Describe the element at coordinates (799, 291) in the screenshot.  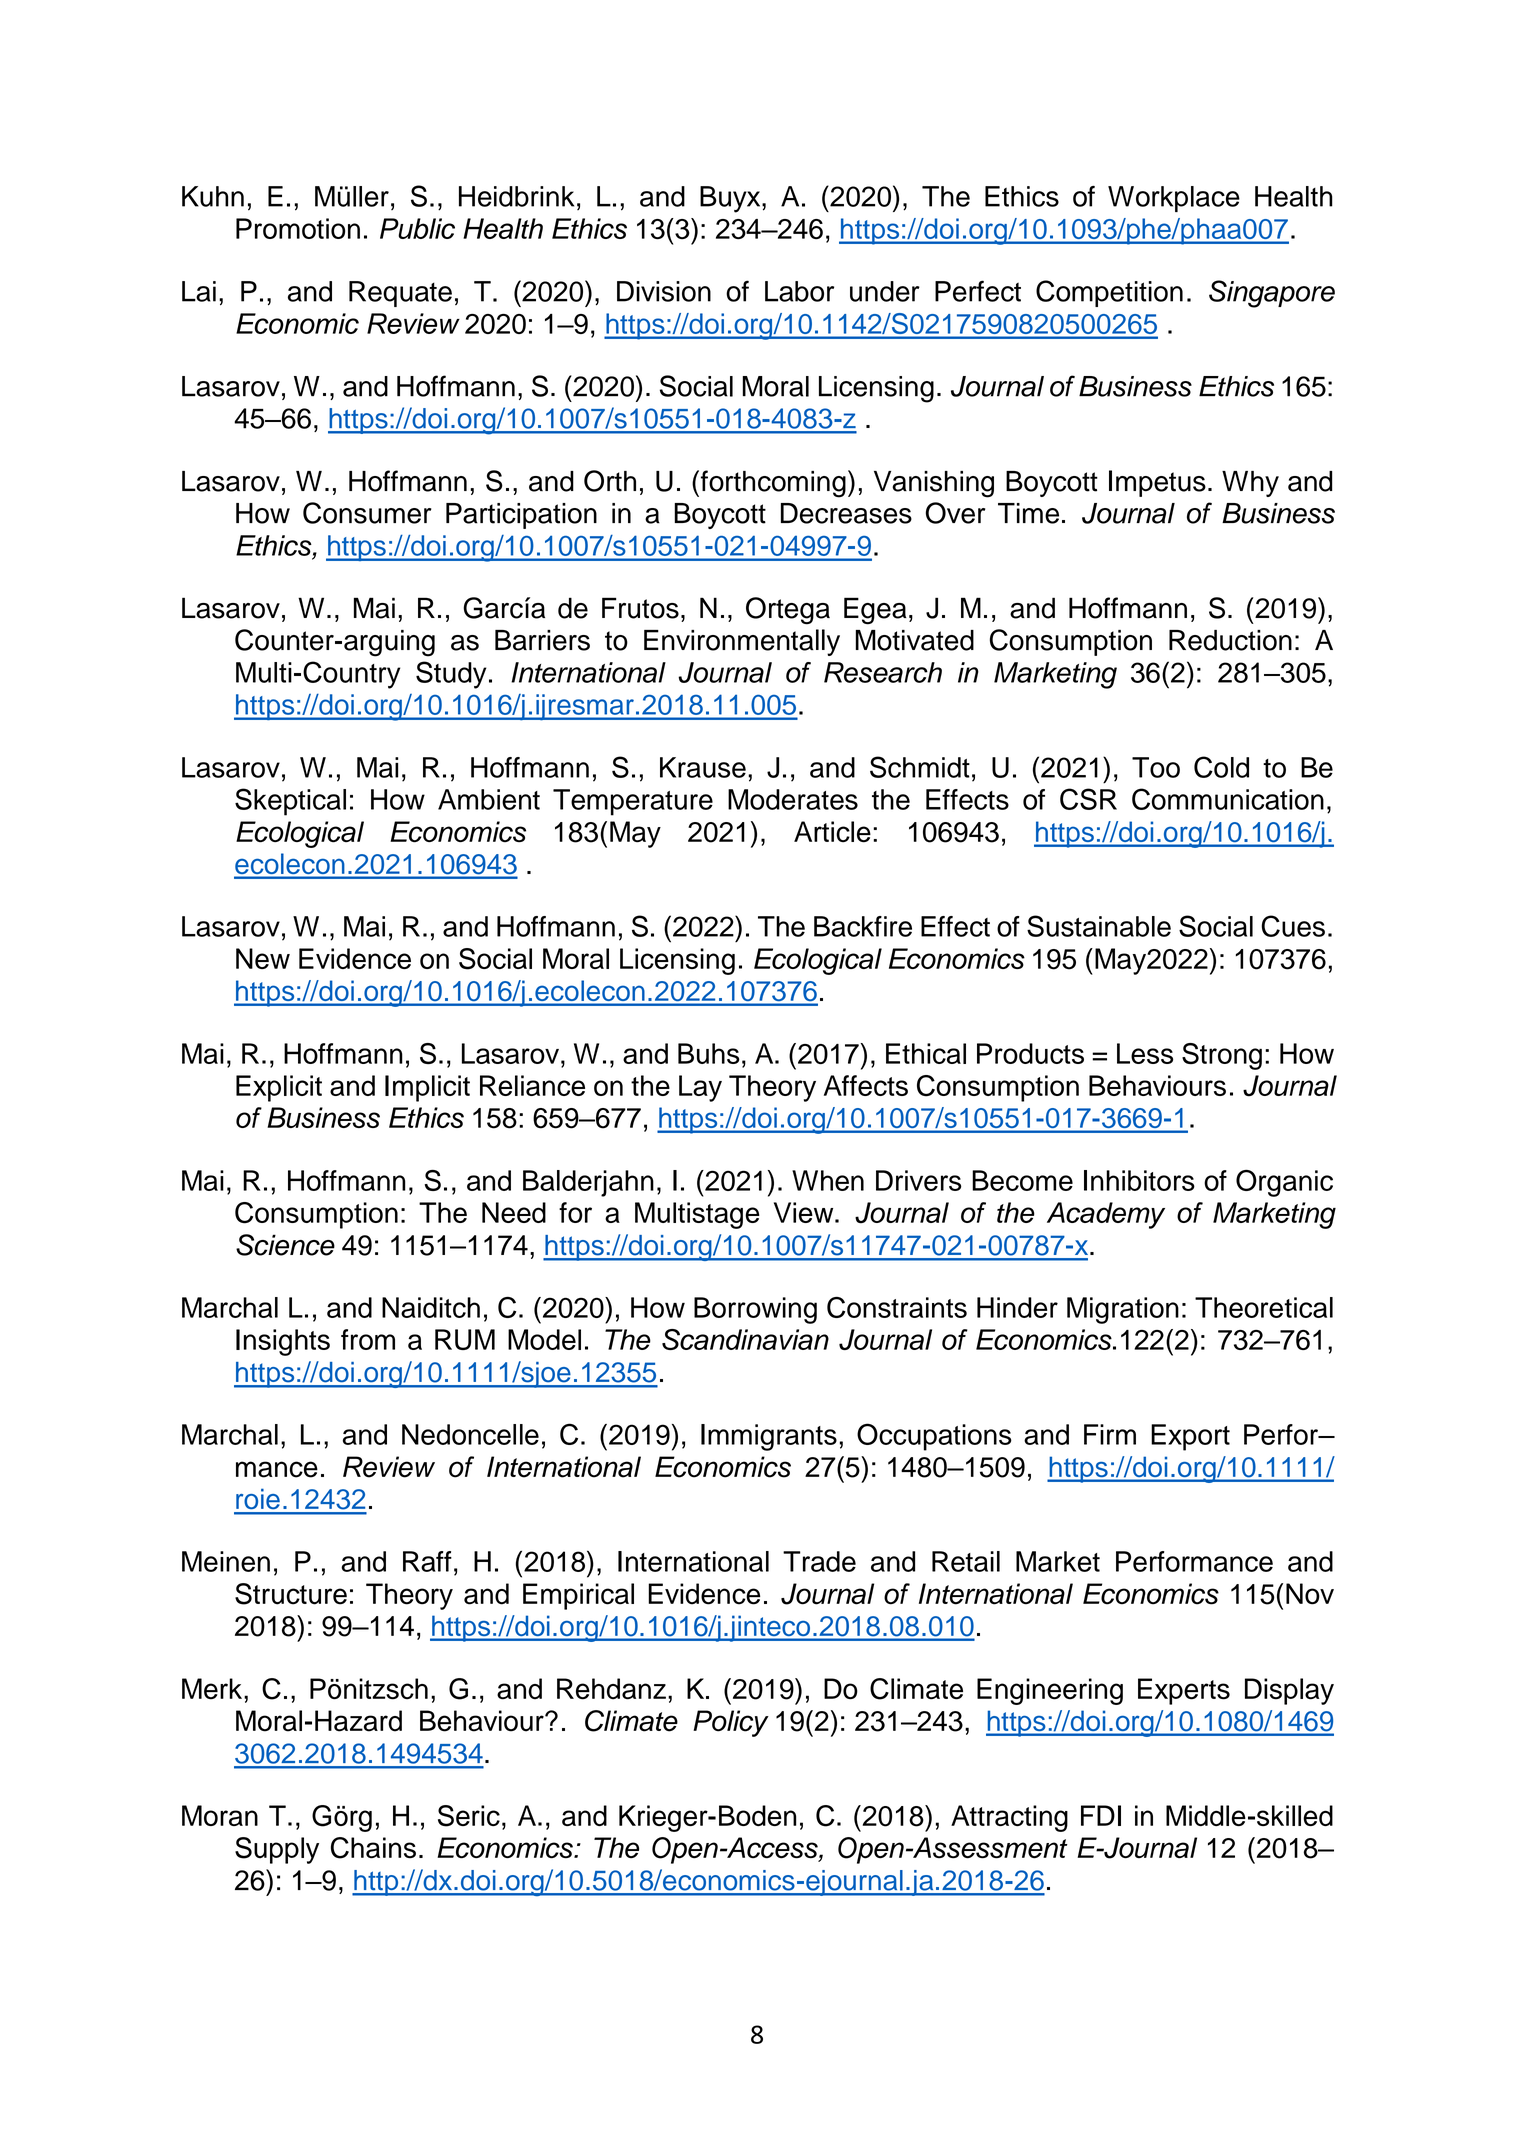
I see `Labor` at that location.
